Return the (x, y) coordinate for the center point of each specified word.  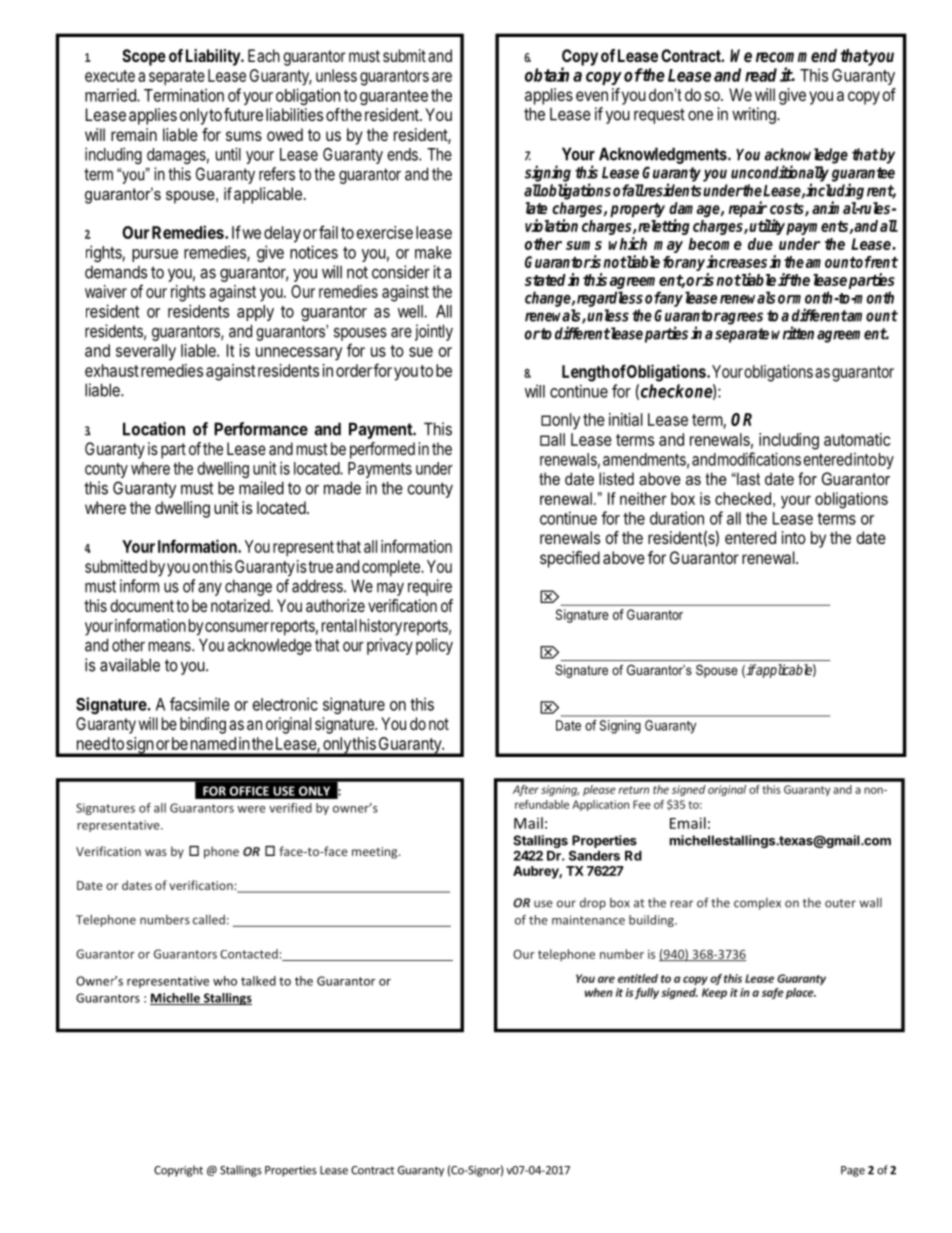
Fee (642, 804)
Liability (214, 57)
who (225, 981)
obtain (547, 74)
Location (154, 429)
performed (382, 450)
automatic (857, 439)
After (526, 790)
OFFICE (249, 791)
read (761, 75)
